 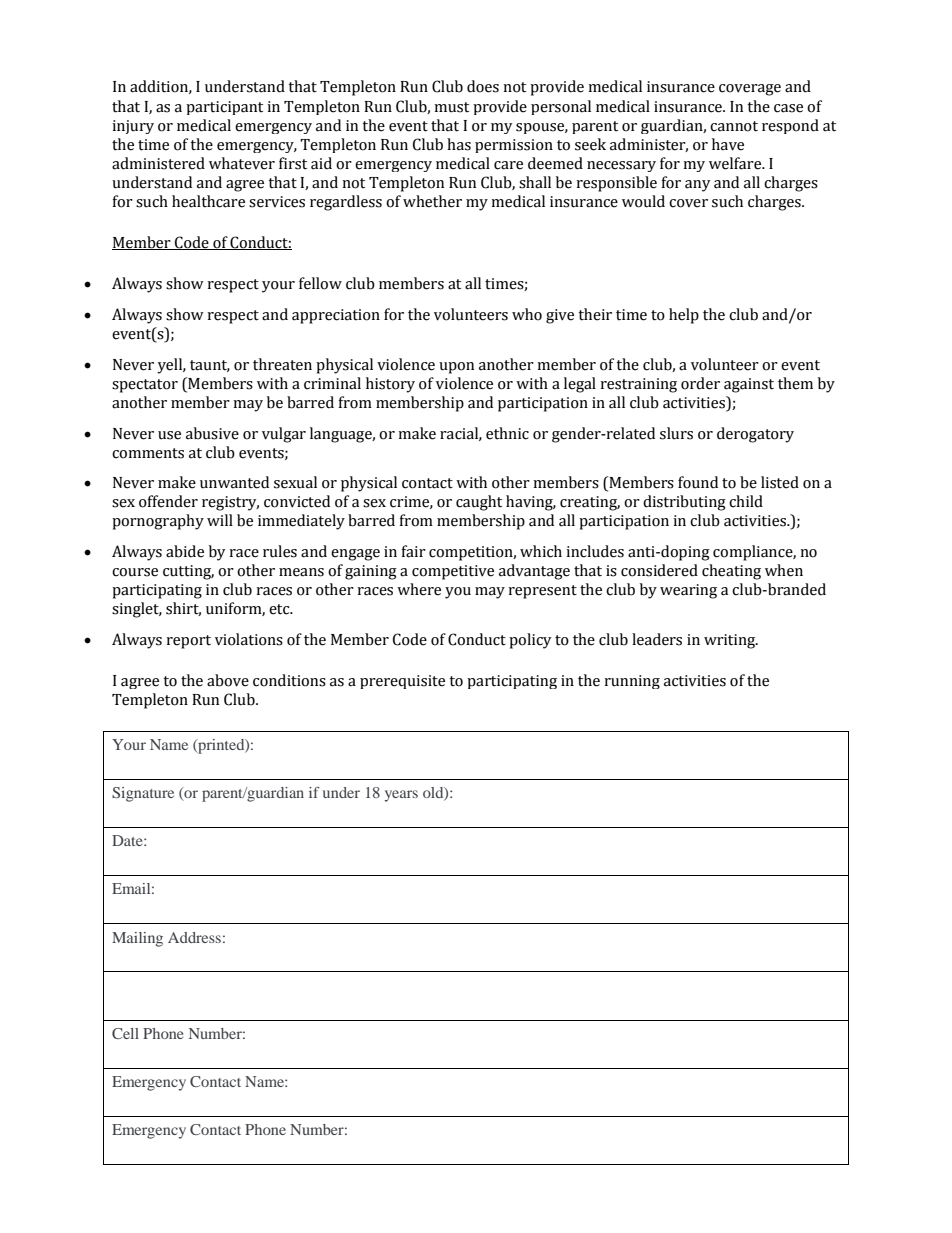 I want to click on Cell, so click(x=125, y=1033).
